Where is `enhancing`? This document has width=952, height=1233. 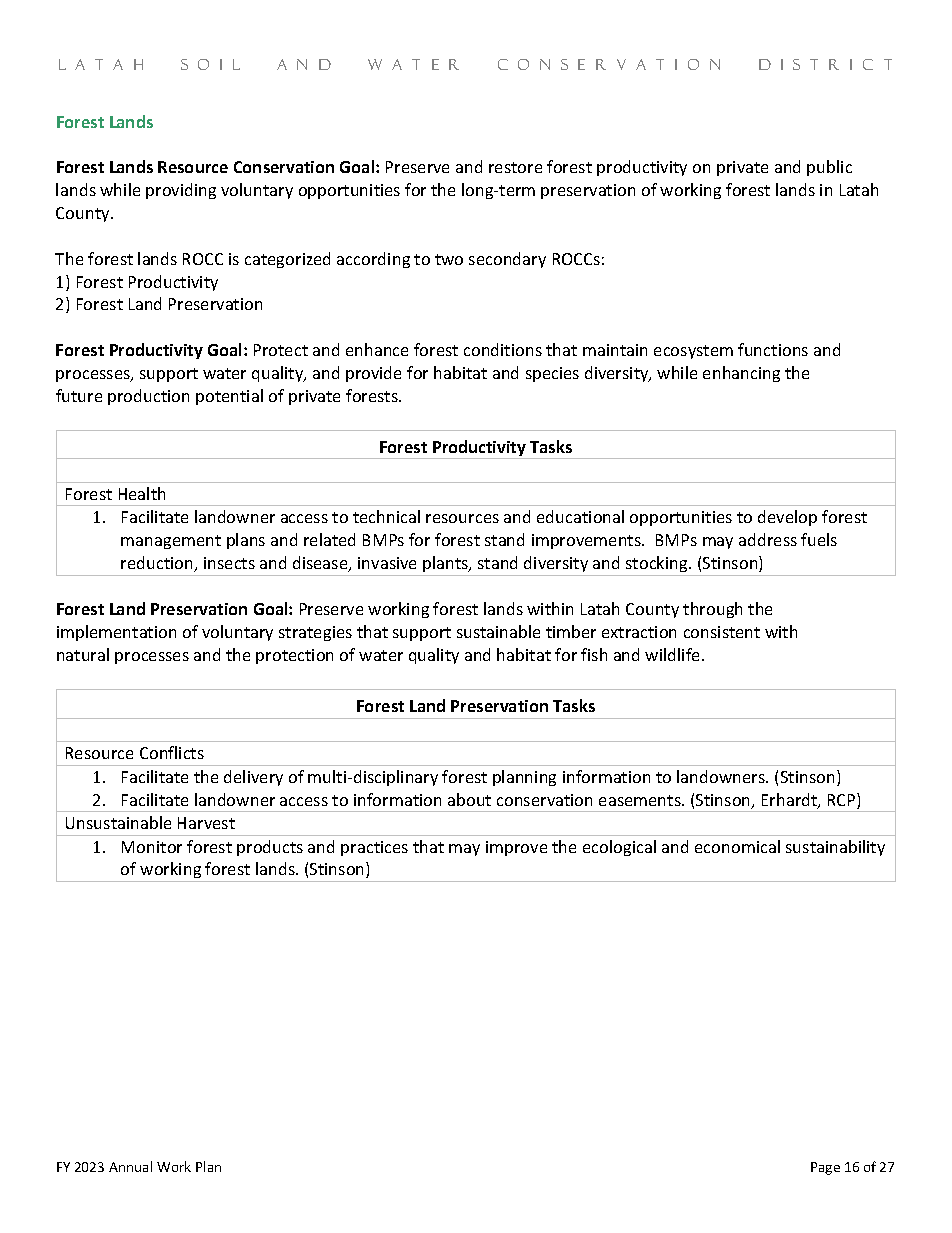
enhancing is located at coordinates (741, 374).
